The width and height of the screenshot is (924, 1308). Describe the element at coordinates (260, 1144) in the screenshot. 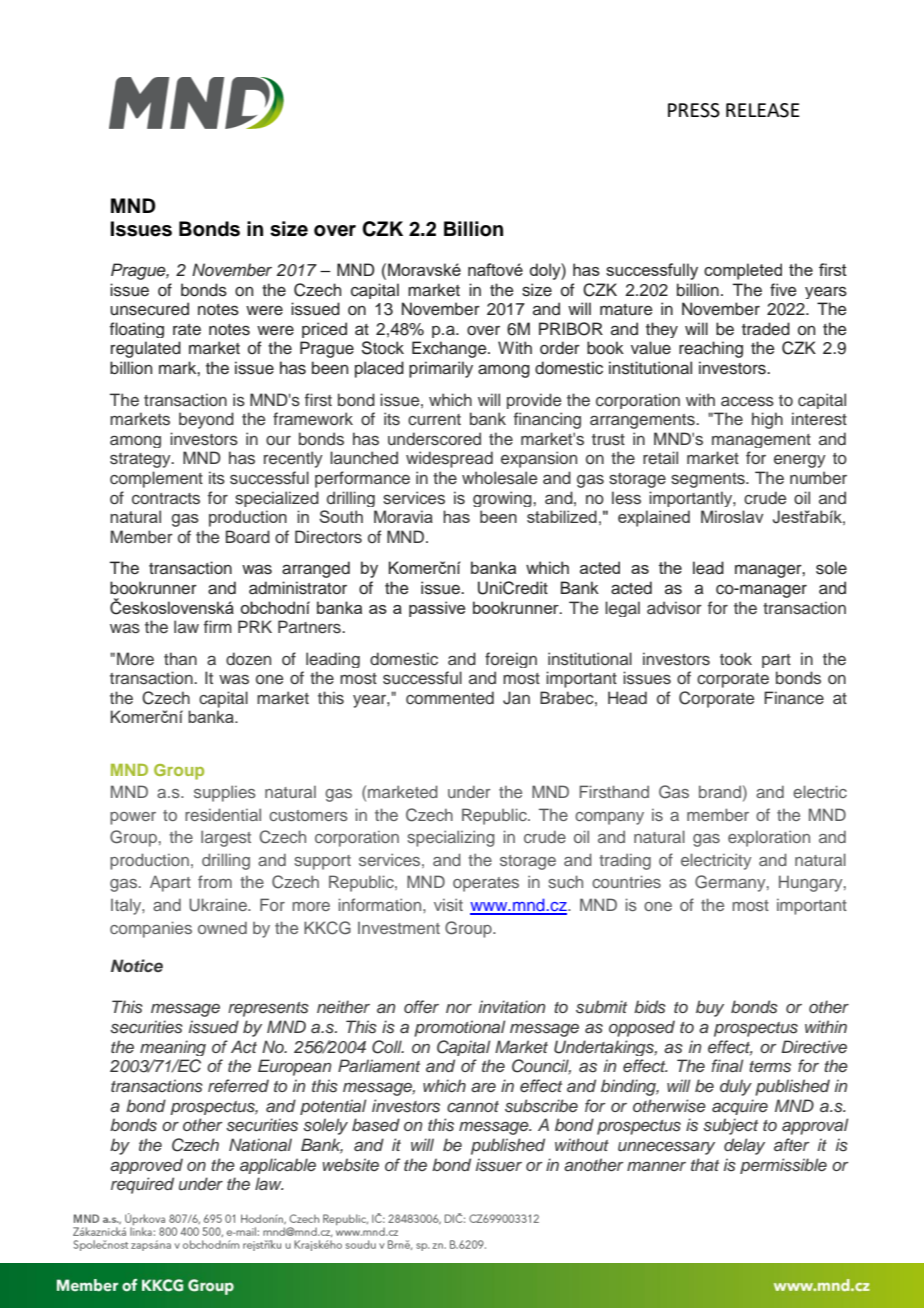

I see `National` at that location.
